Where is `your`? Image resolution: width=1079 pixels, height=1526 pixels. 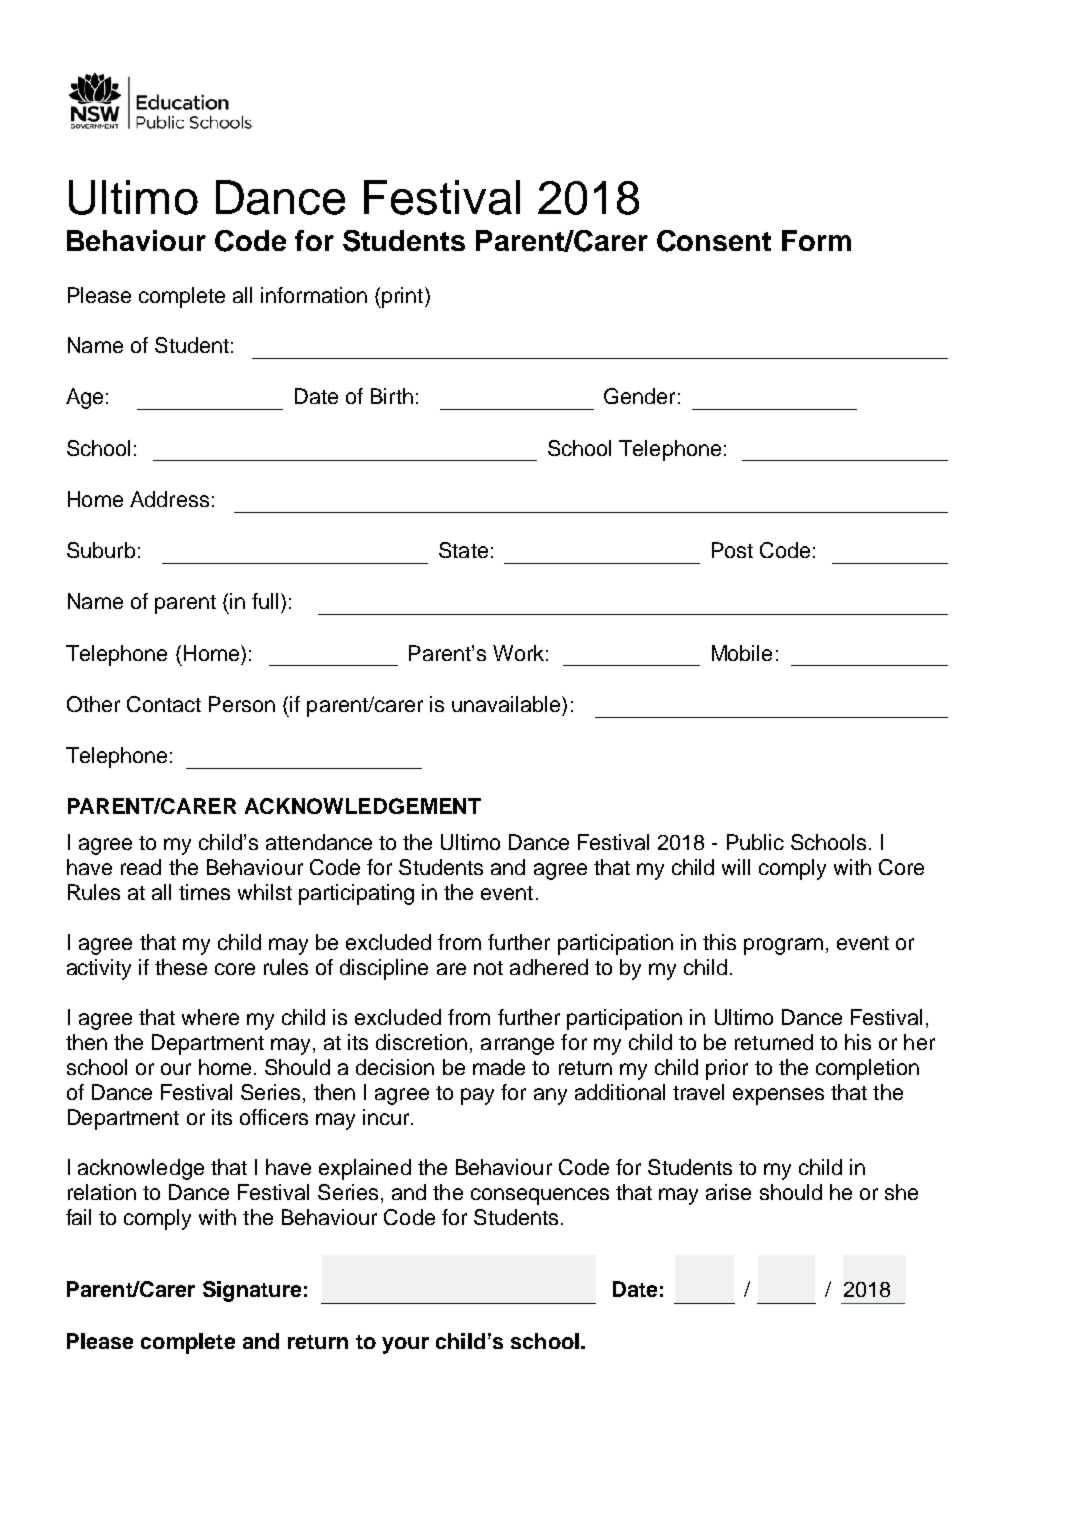
your is located at coordinates (405, 1345).
